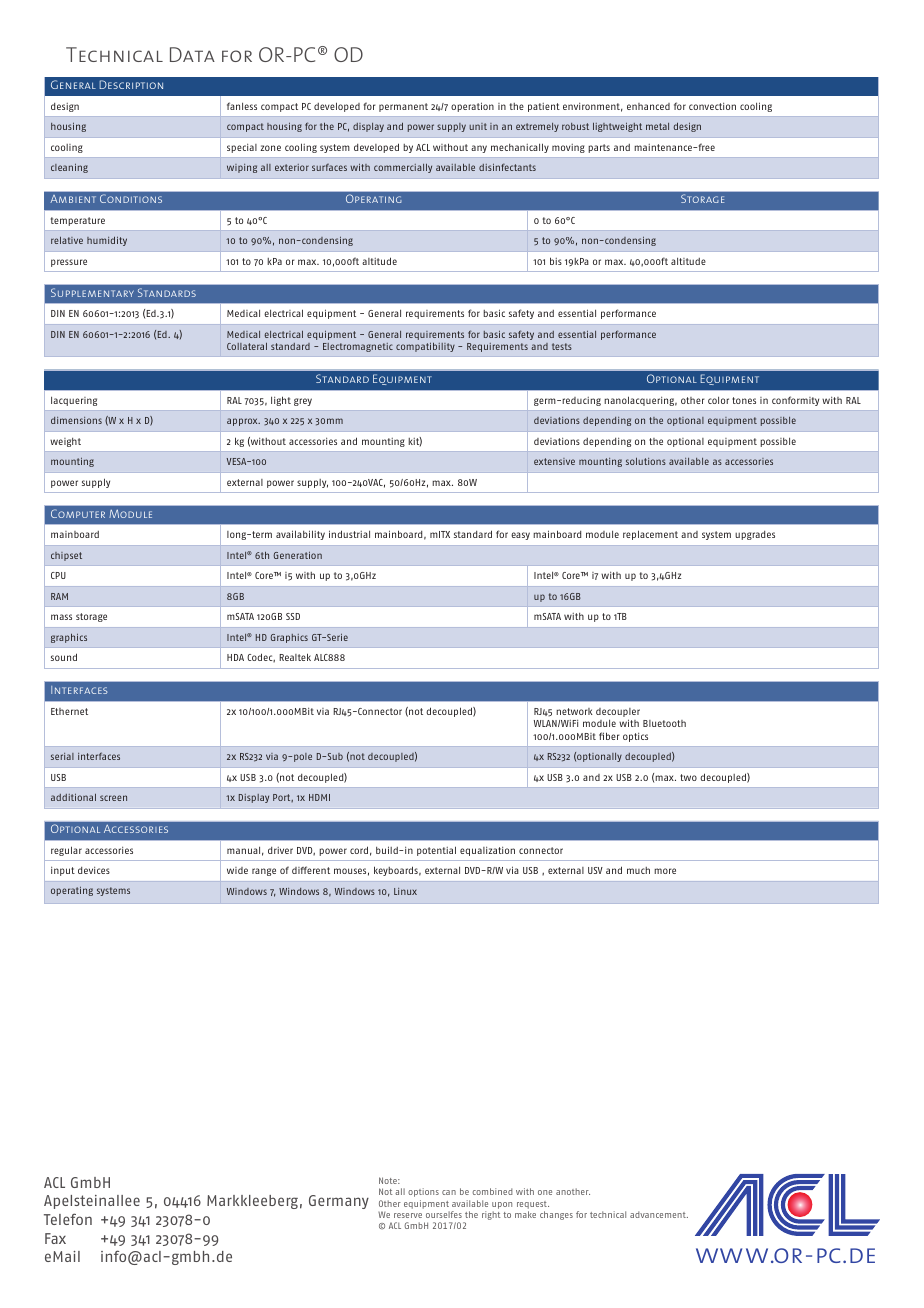 The height and width of the screenshot is (1308, 924). What do you see at coordinates (423, 1192) in the screenshot?
I see `options` at bounding box center [423, 1192].
